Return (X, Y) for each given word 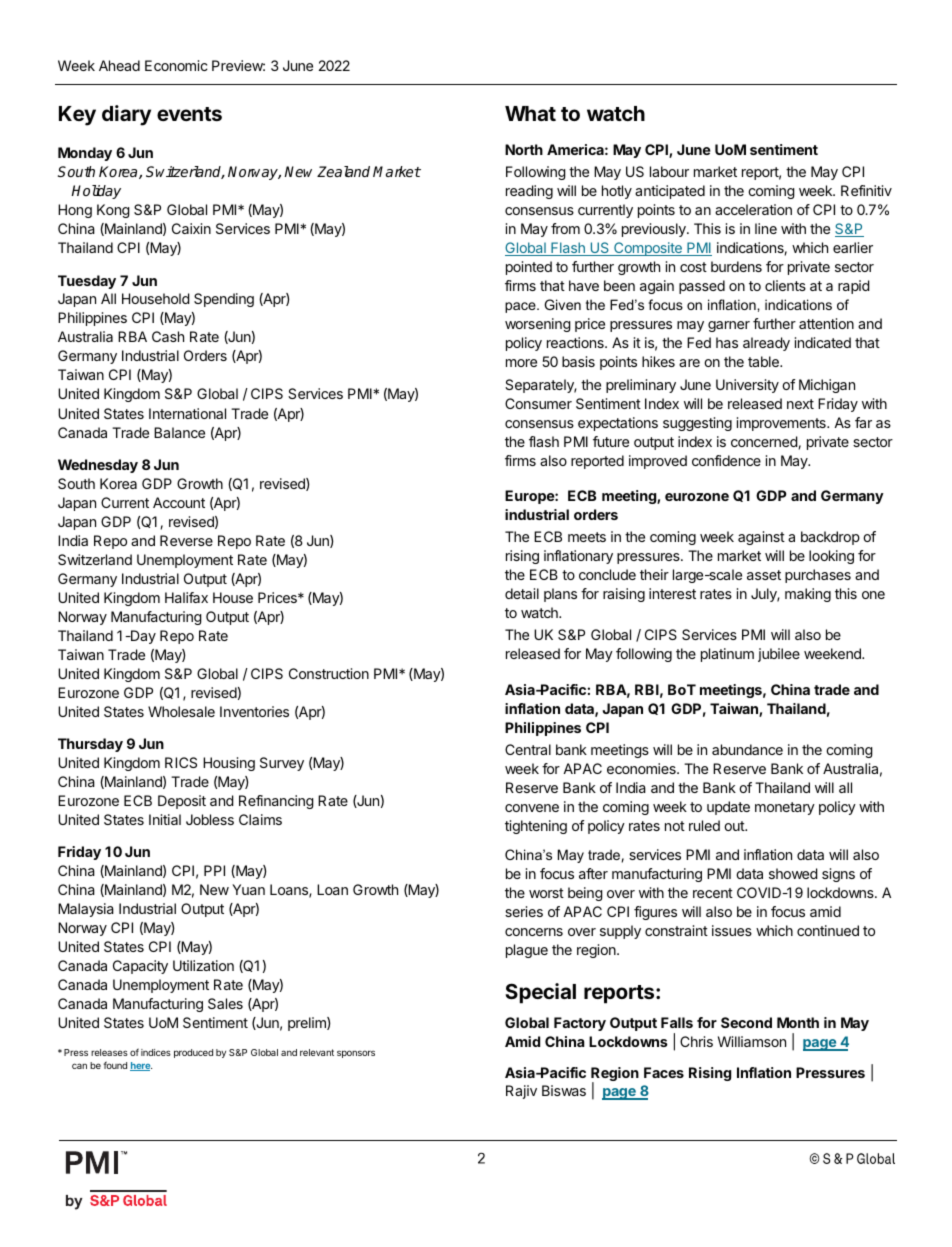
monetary (785, 808)
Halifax (186, 597)
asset (764, 575)
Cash (168, 336)
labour (669, 171)
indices (156, 1052)
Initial (165, 819)
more (521, 363)
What (530, 113)
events (189, 114)
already (766, 344)
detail (522, 593)
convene (532, 808)
